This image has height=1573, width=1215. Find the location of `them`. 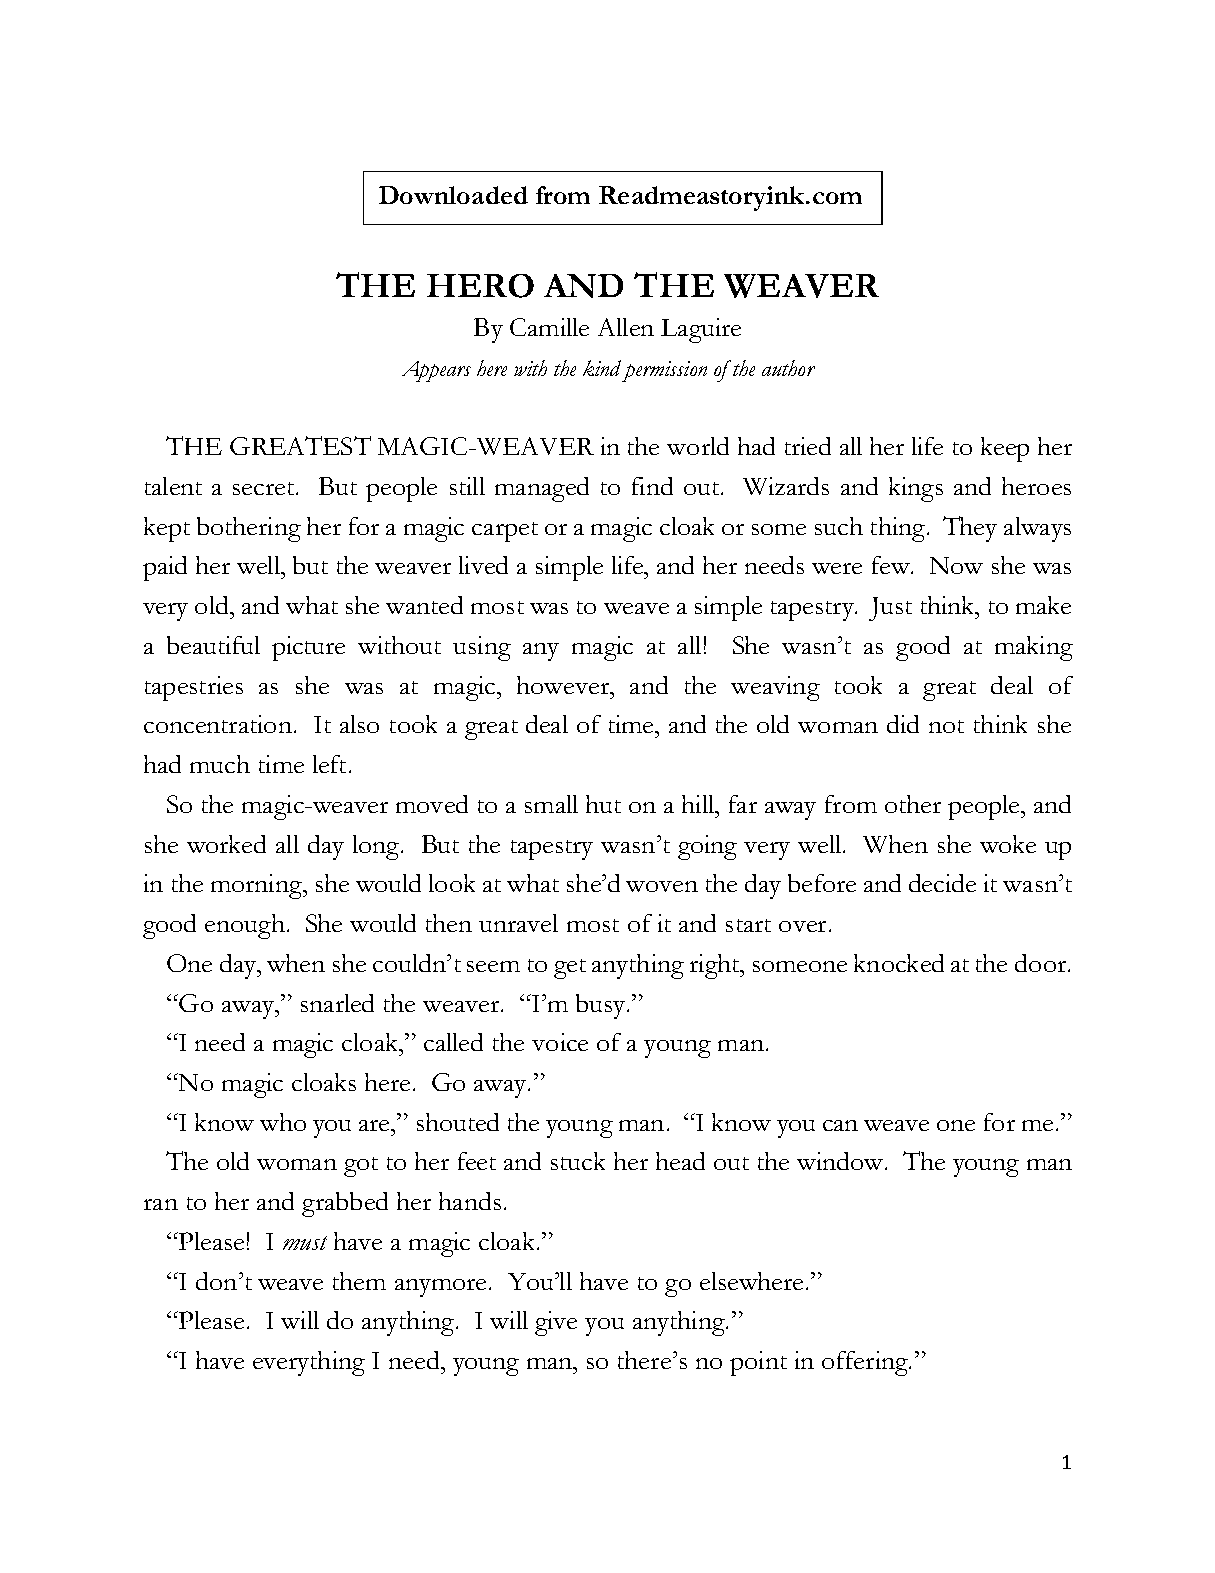

them is located at coordinates (359, 1281).
